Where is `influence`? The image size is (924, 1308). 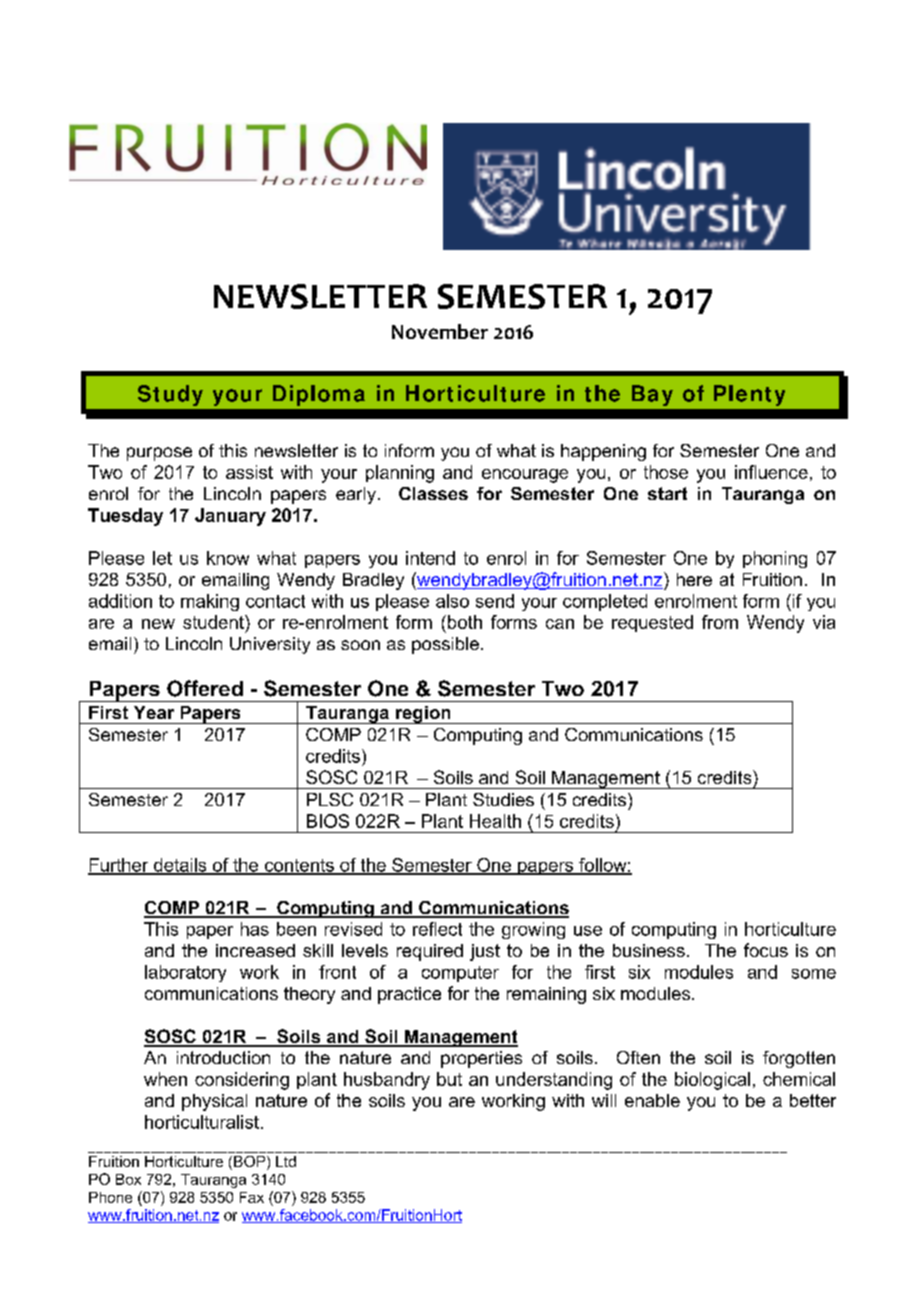
influence is located at coordinates (771, 472).
